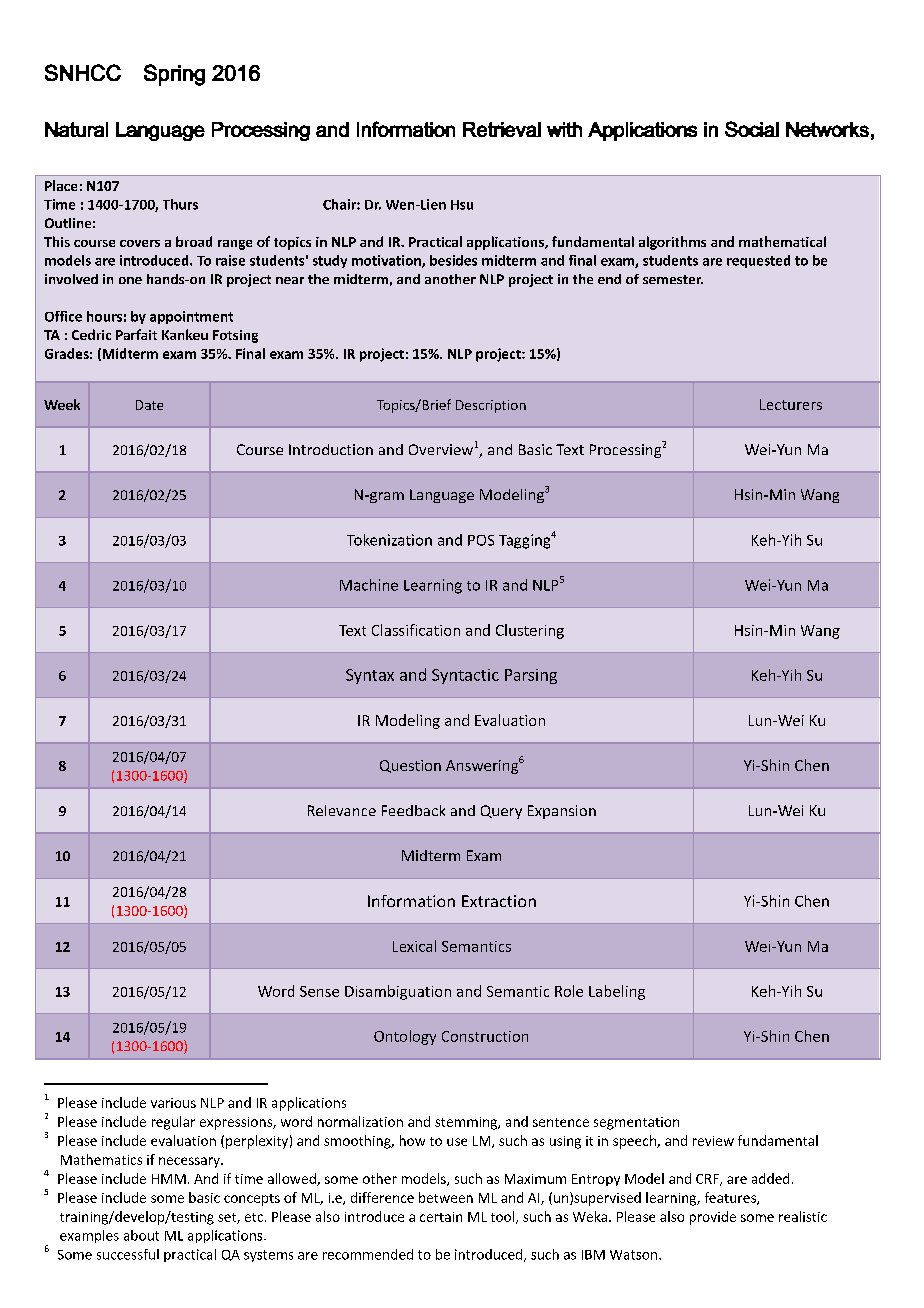 The image size is (924, 1308). I want to click on about, so click(141, 1235).
